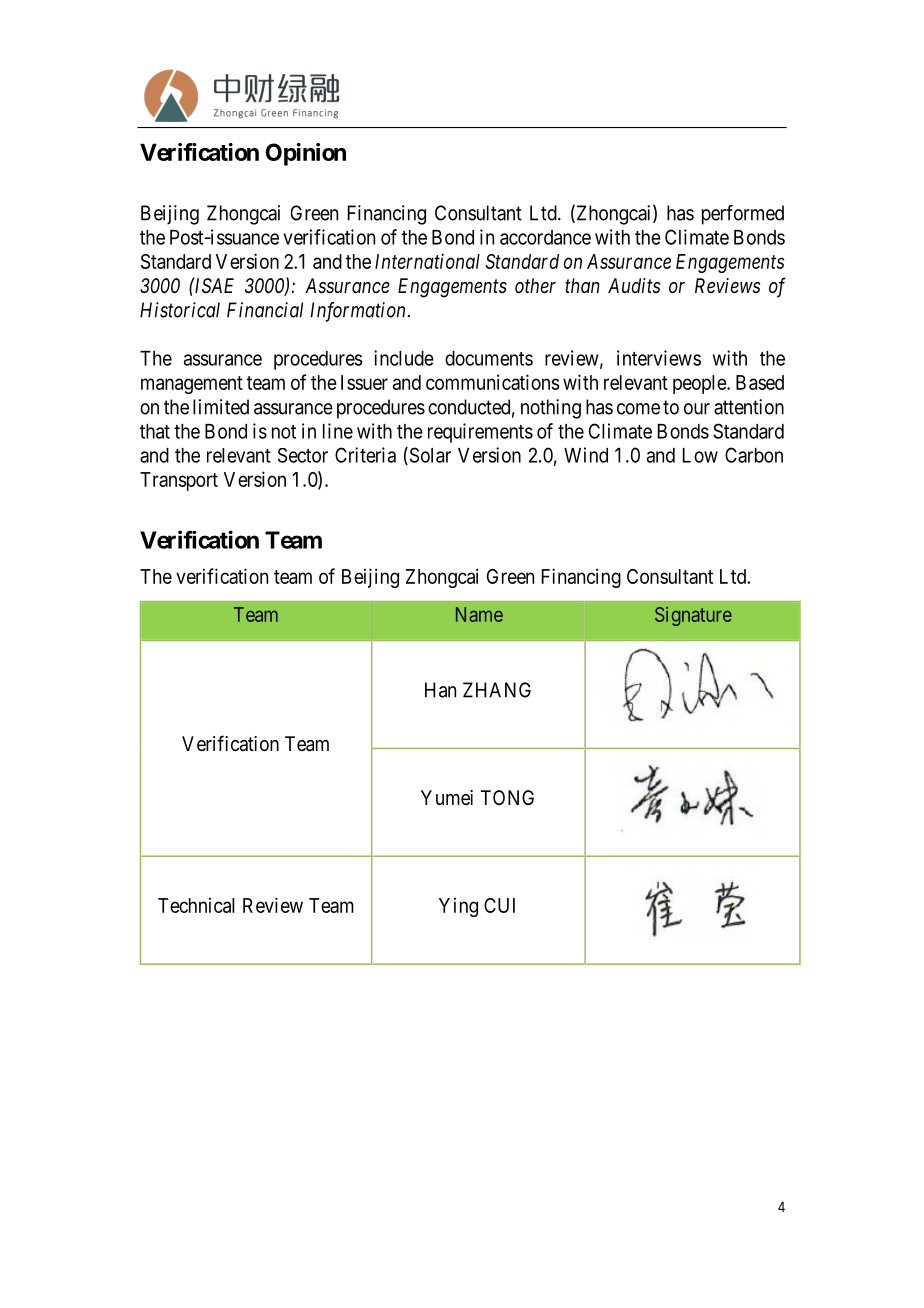 The height and width of the screenshot is (1308, 924). I want to click on Yumei, so click(447, 797).
